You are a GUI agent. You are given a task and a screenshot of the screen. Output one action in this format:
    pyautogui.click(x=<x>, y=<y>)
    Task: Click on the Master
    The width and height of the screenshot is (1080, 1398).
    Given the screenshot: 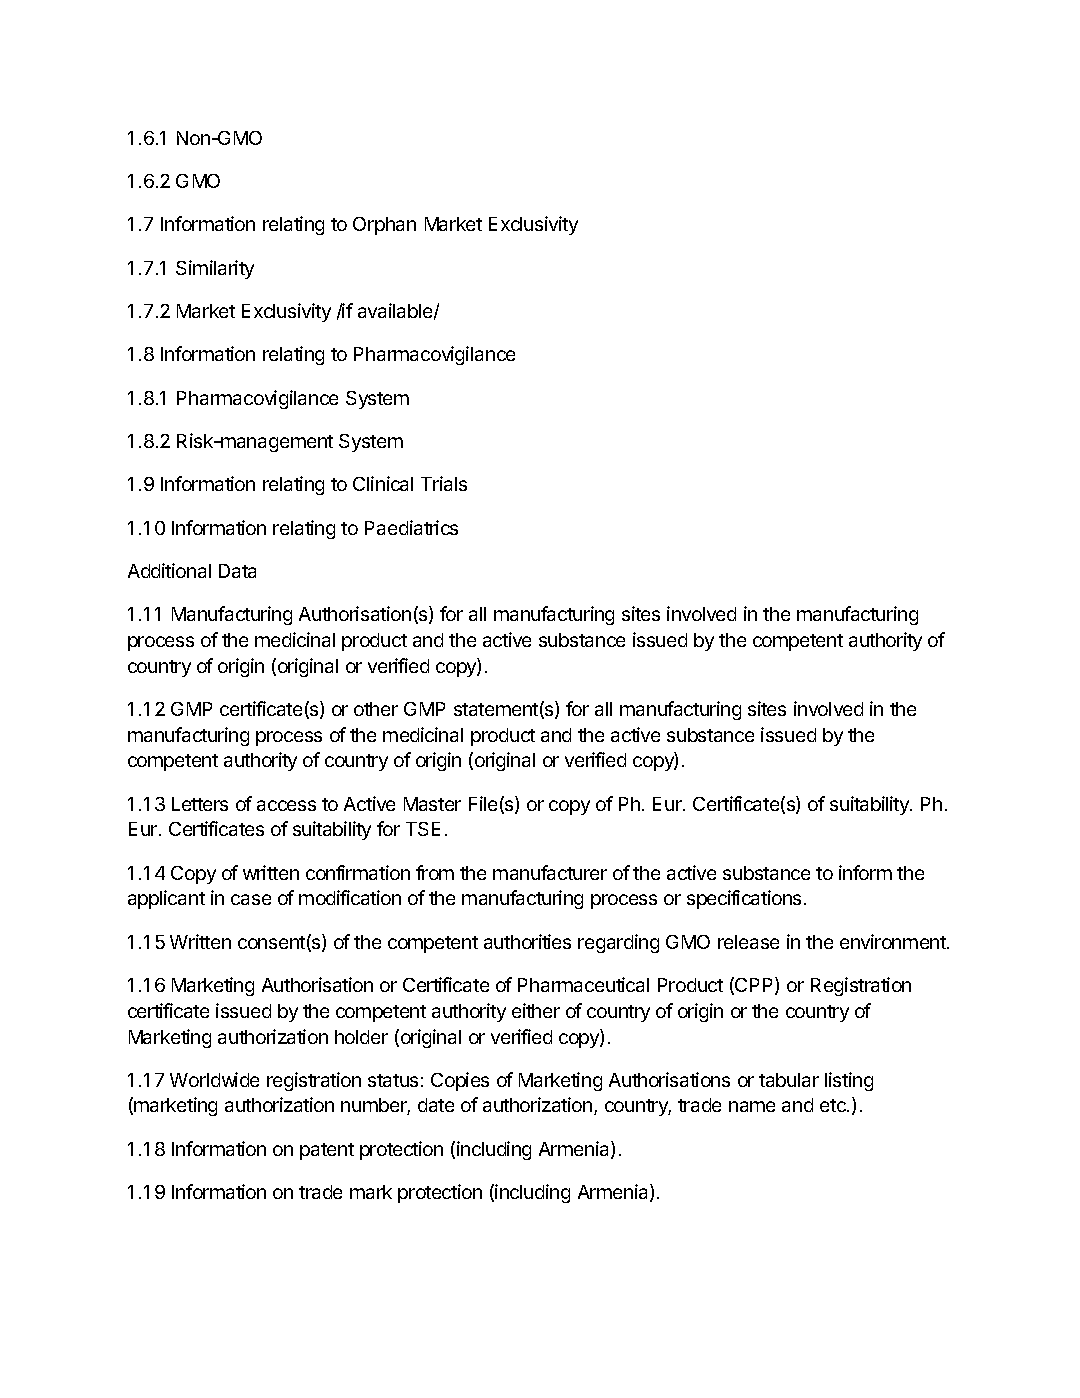 What is the action you would take?
    pyautogui.click(x=432, y=804)
